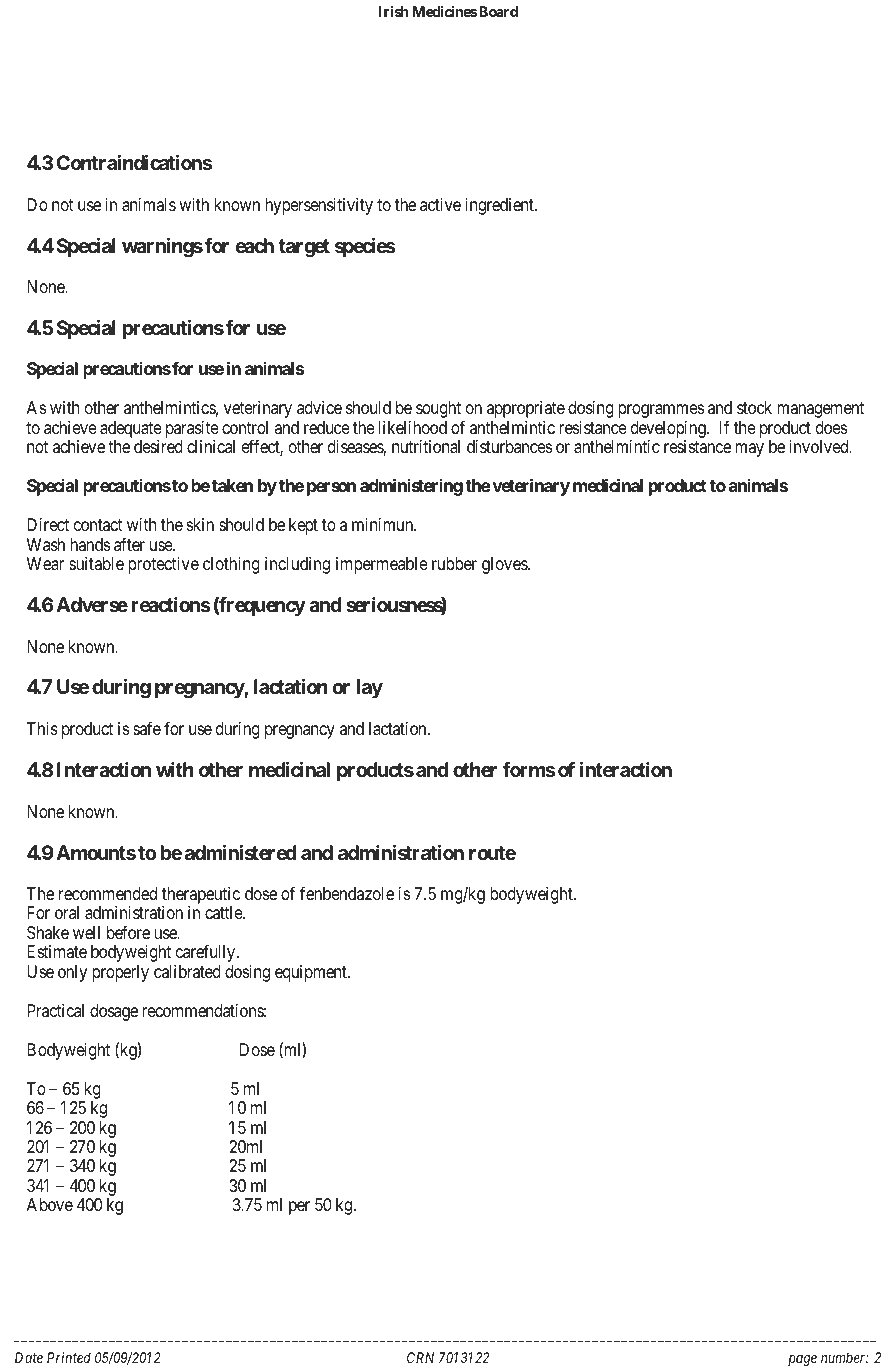  What do you see at coordinates (440, 204) in the screenshot?
I see `active` at bounding box center [440, 204].
